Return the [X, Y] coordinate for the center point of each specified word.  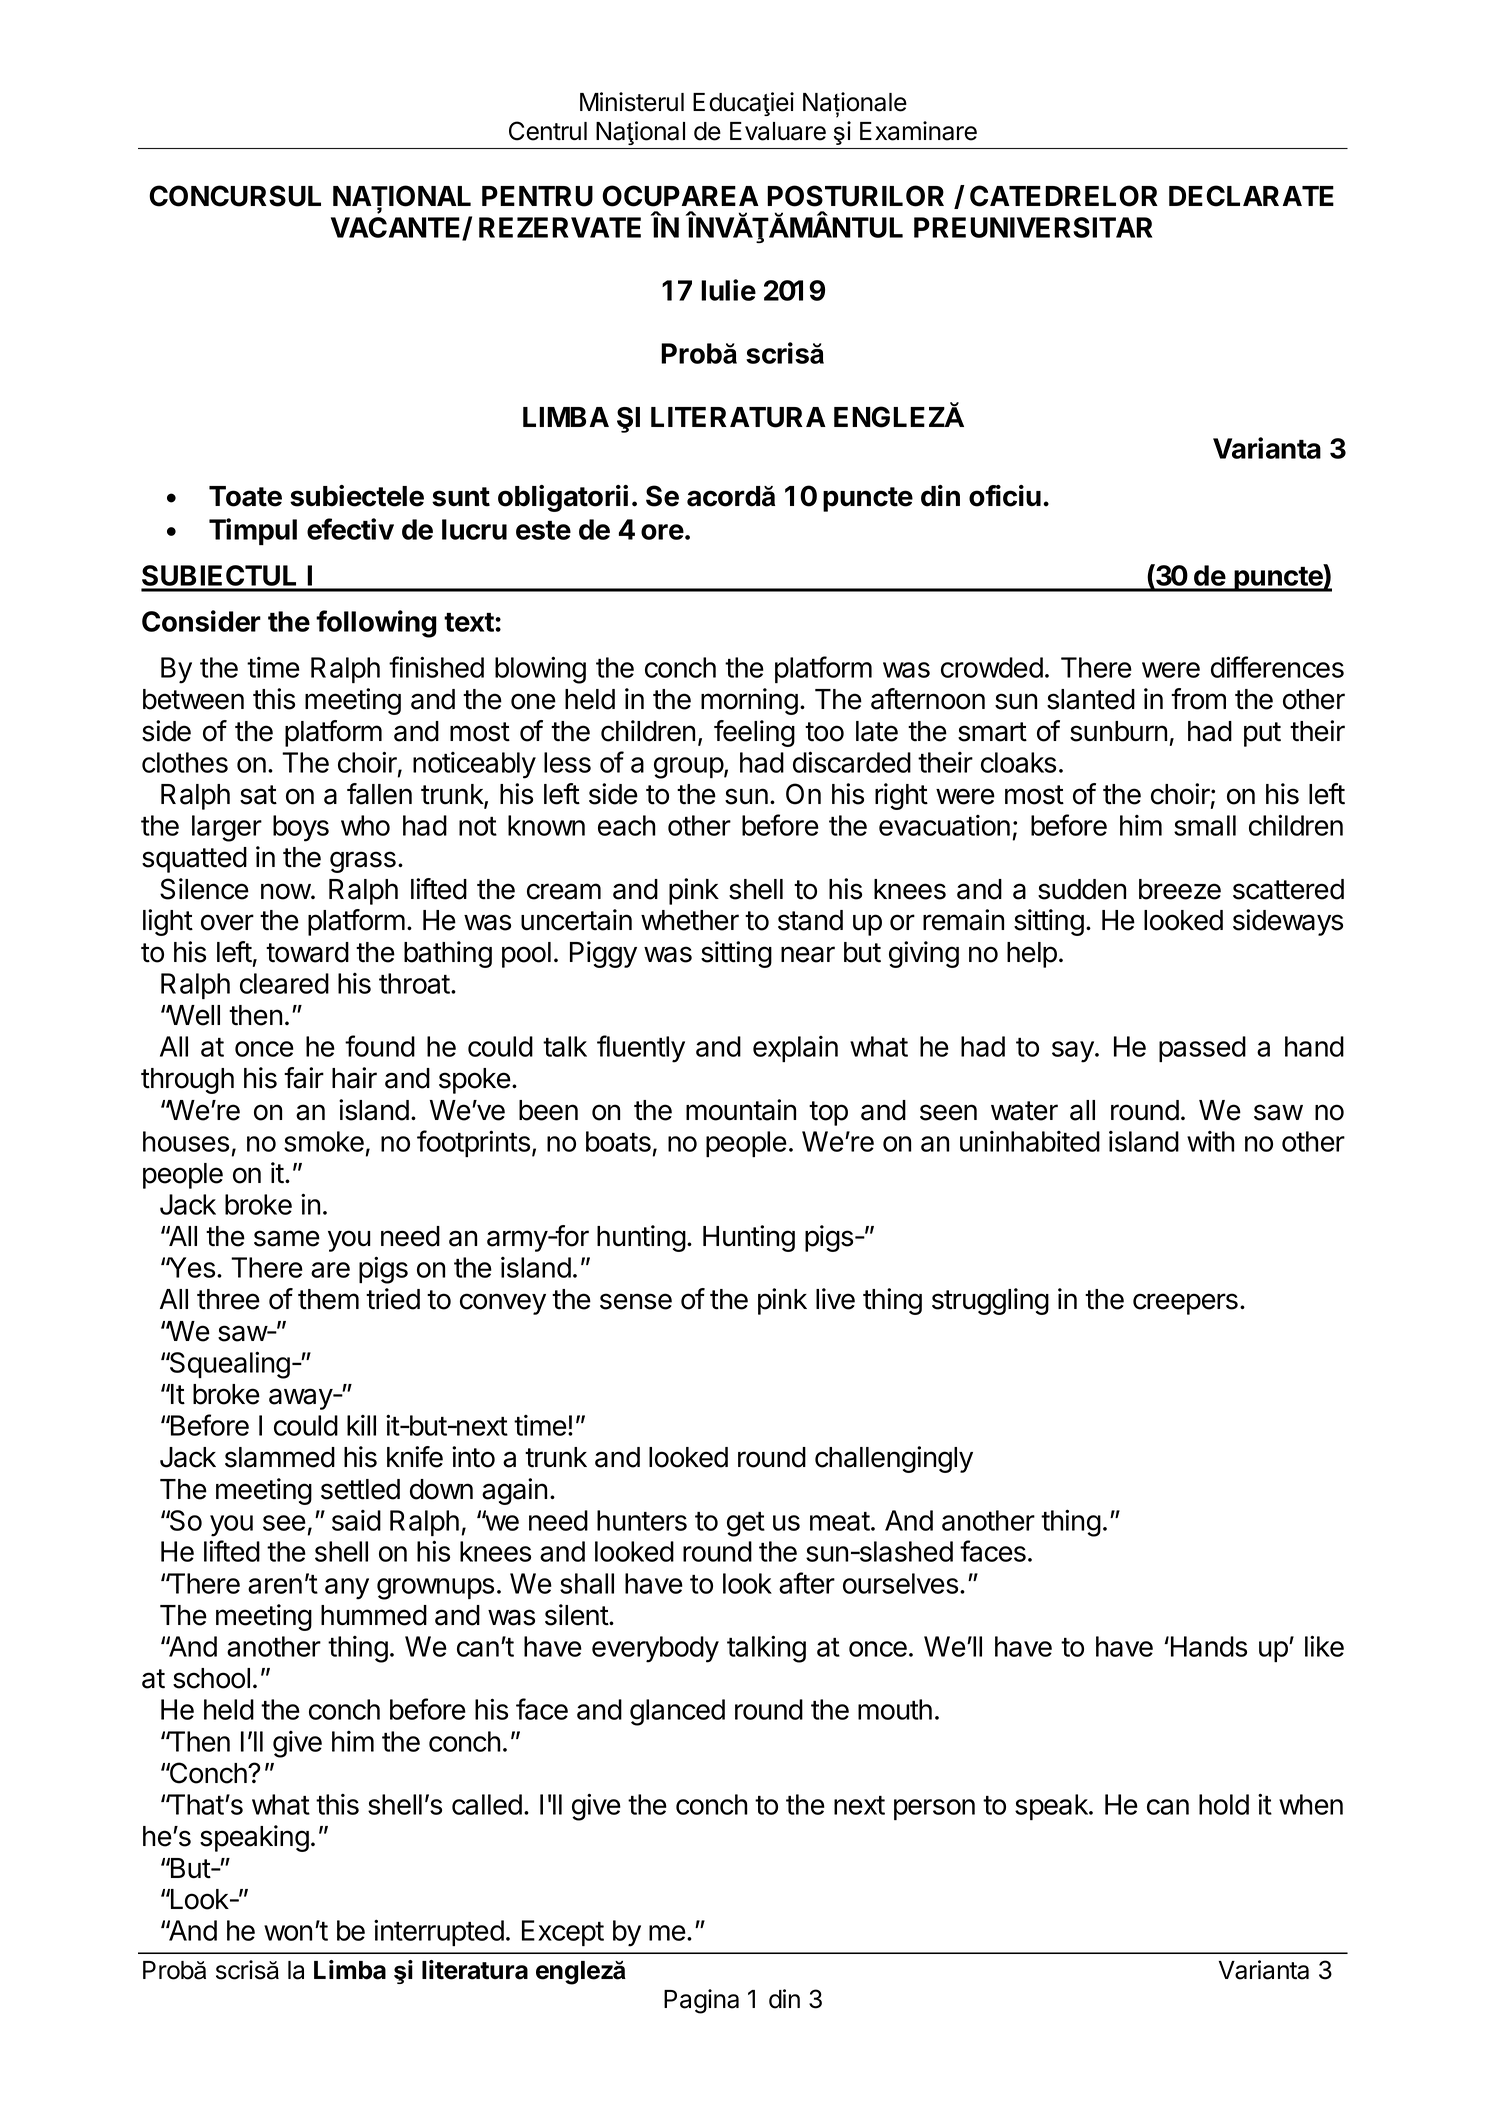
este [543, 530]
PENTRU [537, 196]
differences [1277, 667]
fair [304, 1078]
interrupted [439, 1933]
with [1211, 1141]
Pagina [701, 2001]
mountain [741, 1110]
